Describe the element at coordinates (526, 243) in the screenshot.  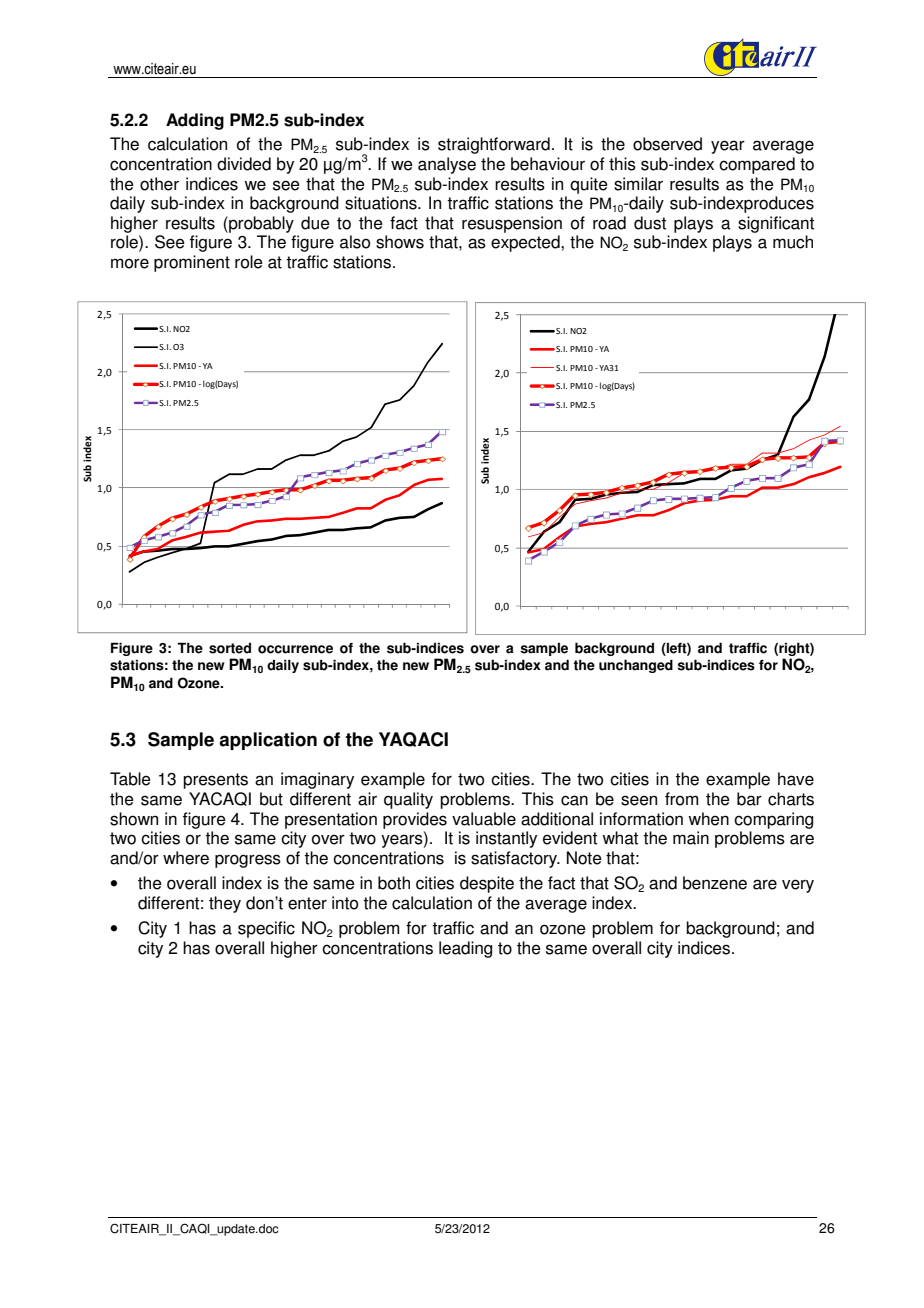
I see `expected` at that location.
